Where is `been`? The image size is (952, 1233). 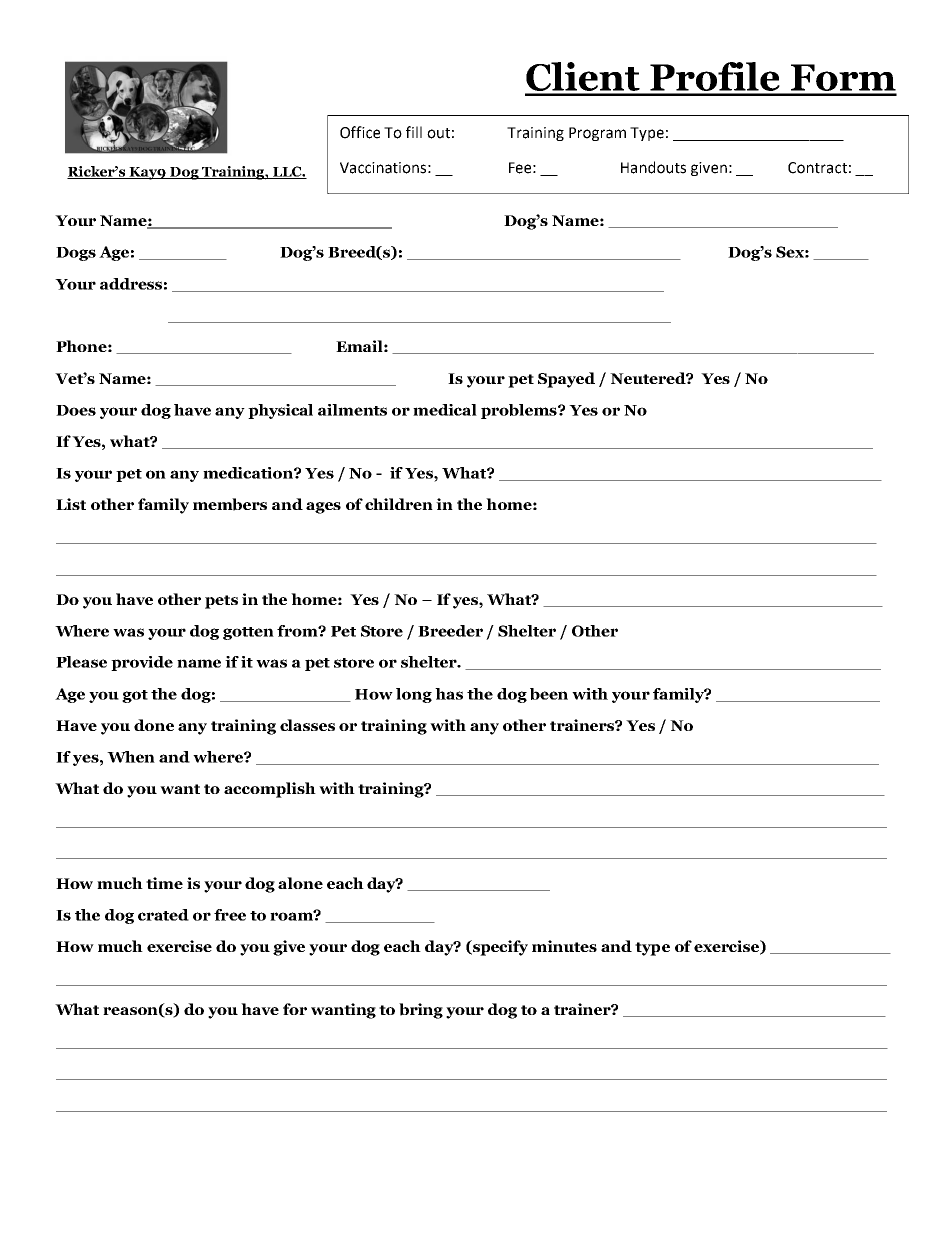
been is located at coordinates (549, 694).
